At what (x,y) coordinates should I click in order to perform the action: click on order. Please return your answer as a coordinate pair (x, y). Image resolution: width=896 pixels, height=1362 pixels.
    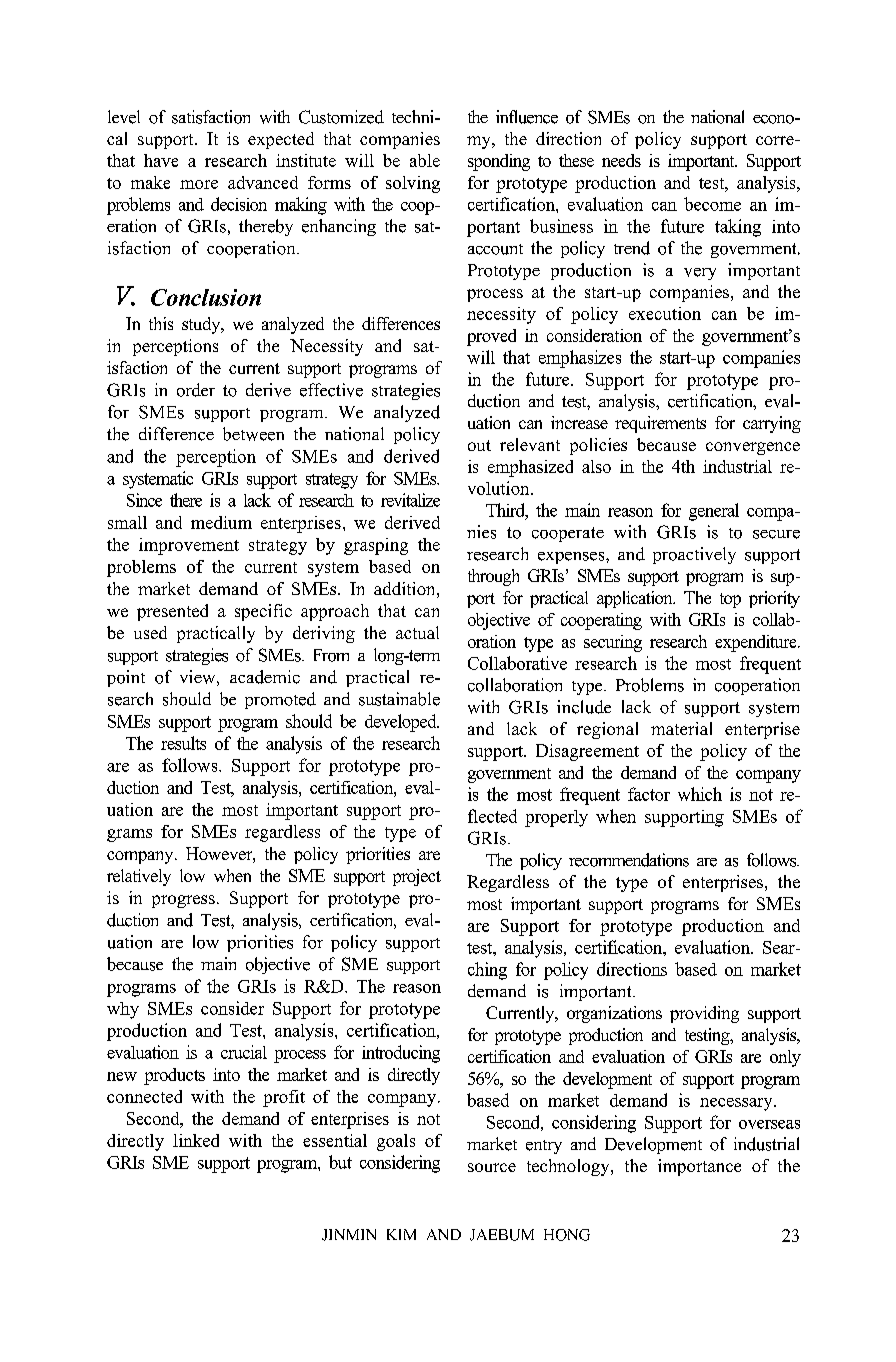
    Looking at the image, I should click on (196, 390).
